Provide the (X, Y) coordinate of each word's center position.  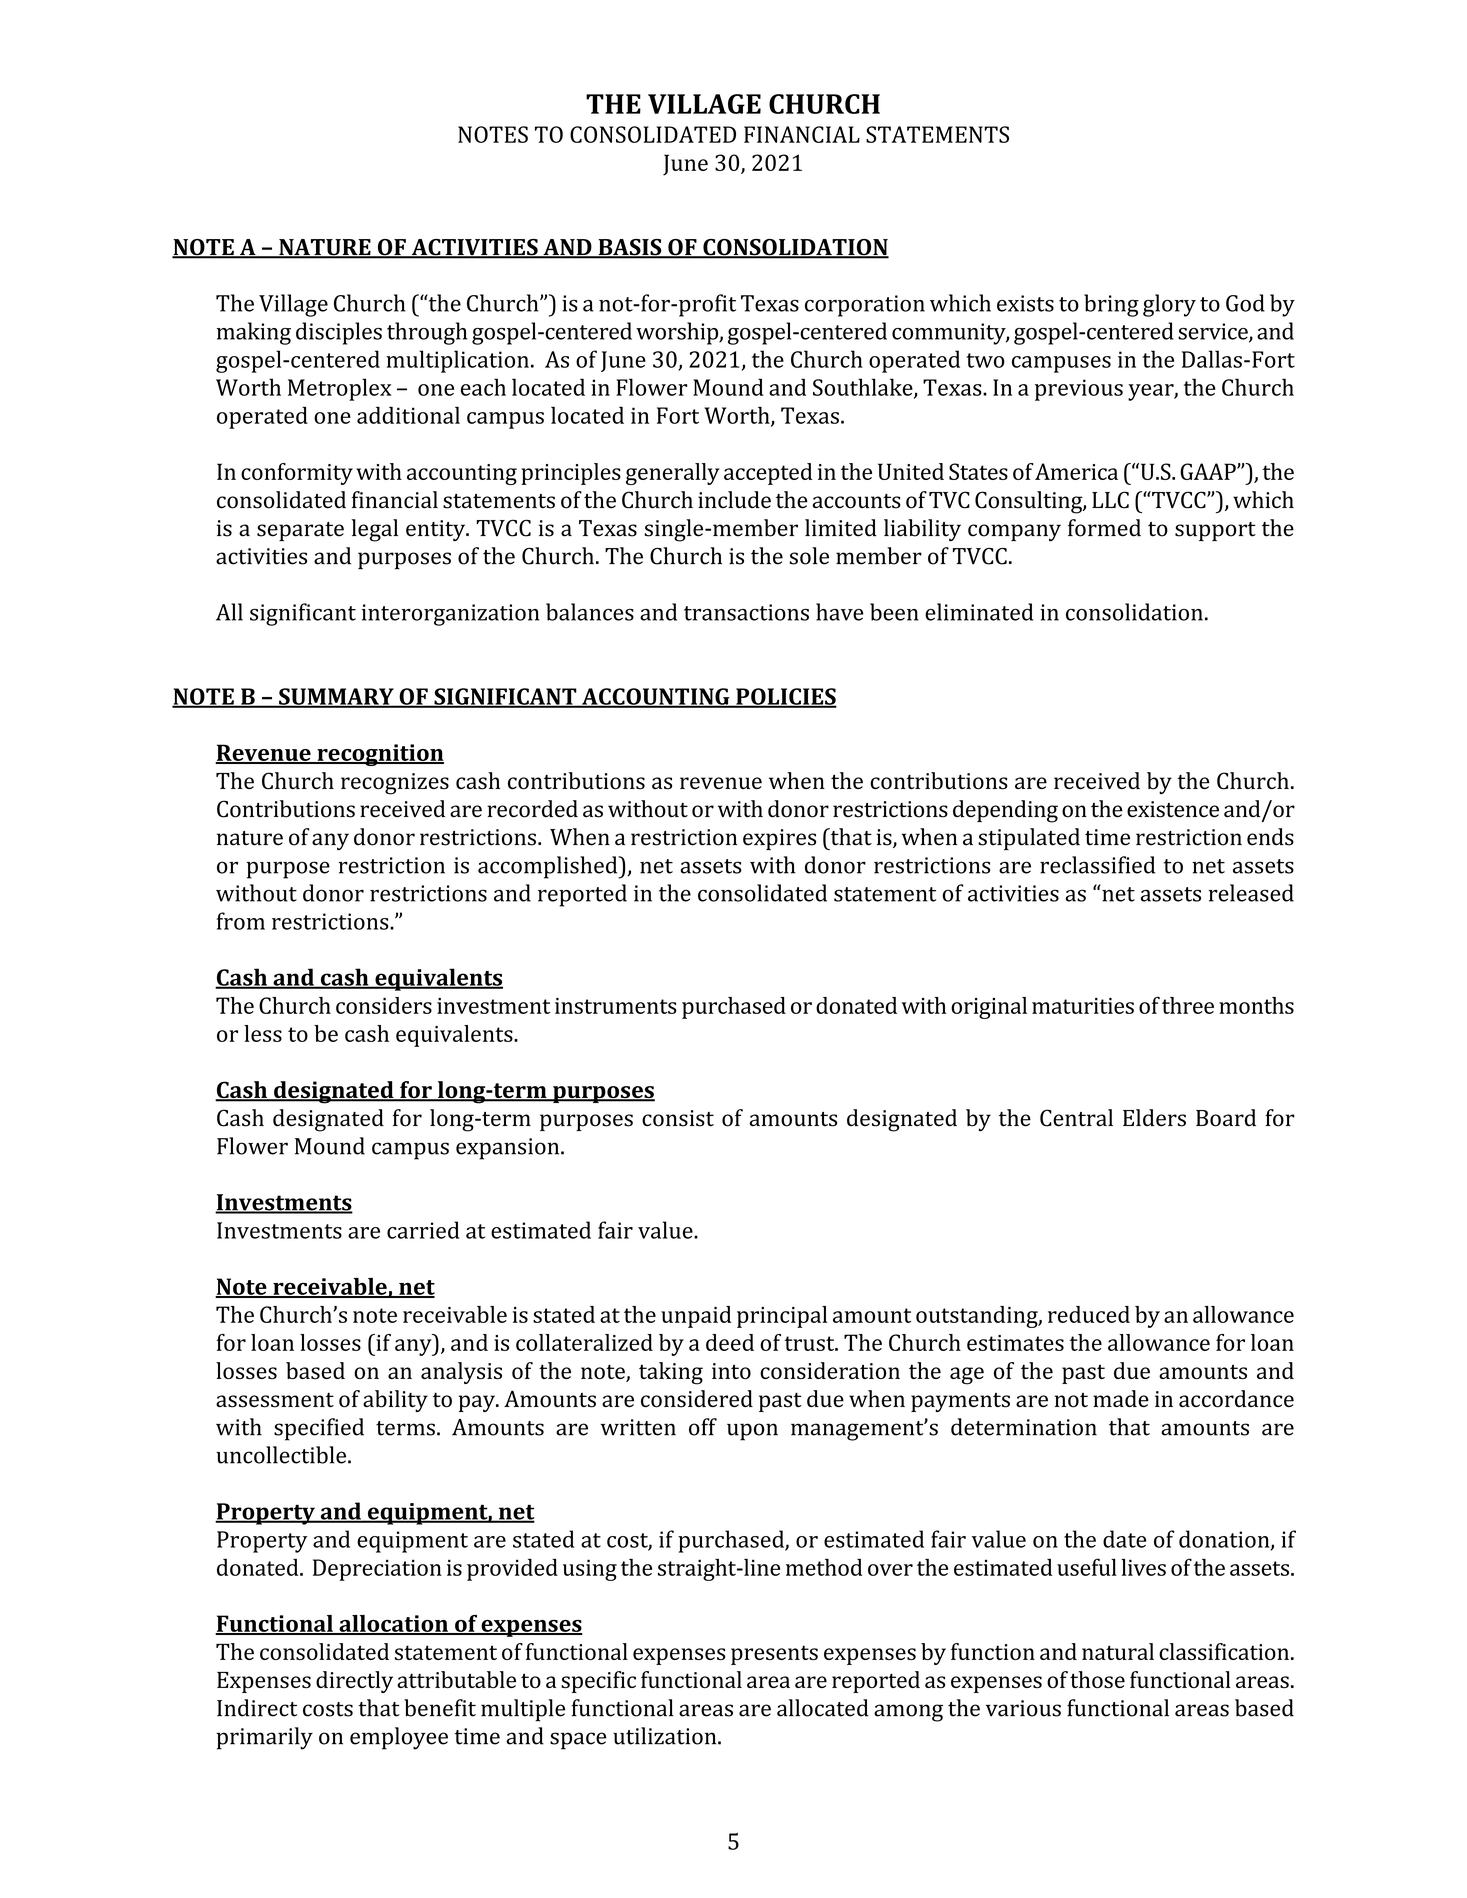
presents (774, 1655)
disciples (339, 333)
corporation (865, 306)
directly (354, 1682)
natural (1118, 1651)
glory (1169, 305)
